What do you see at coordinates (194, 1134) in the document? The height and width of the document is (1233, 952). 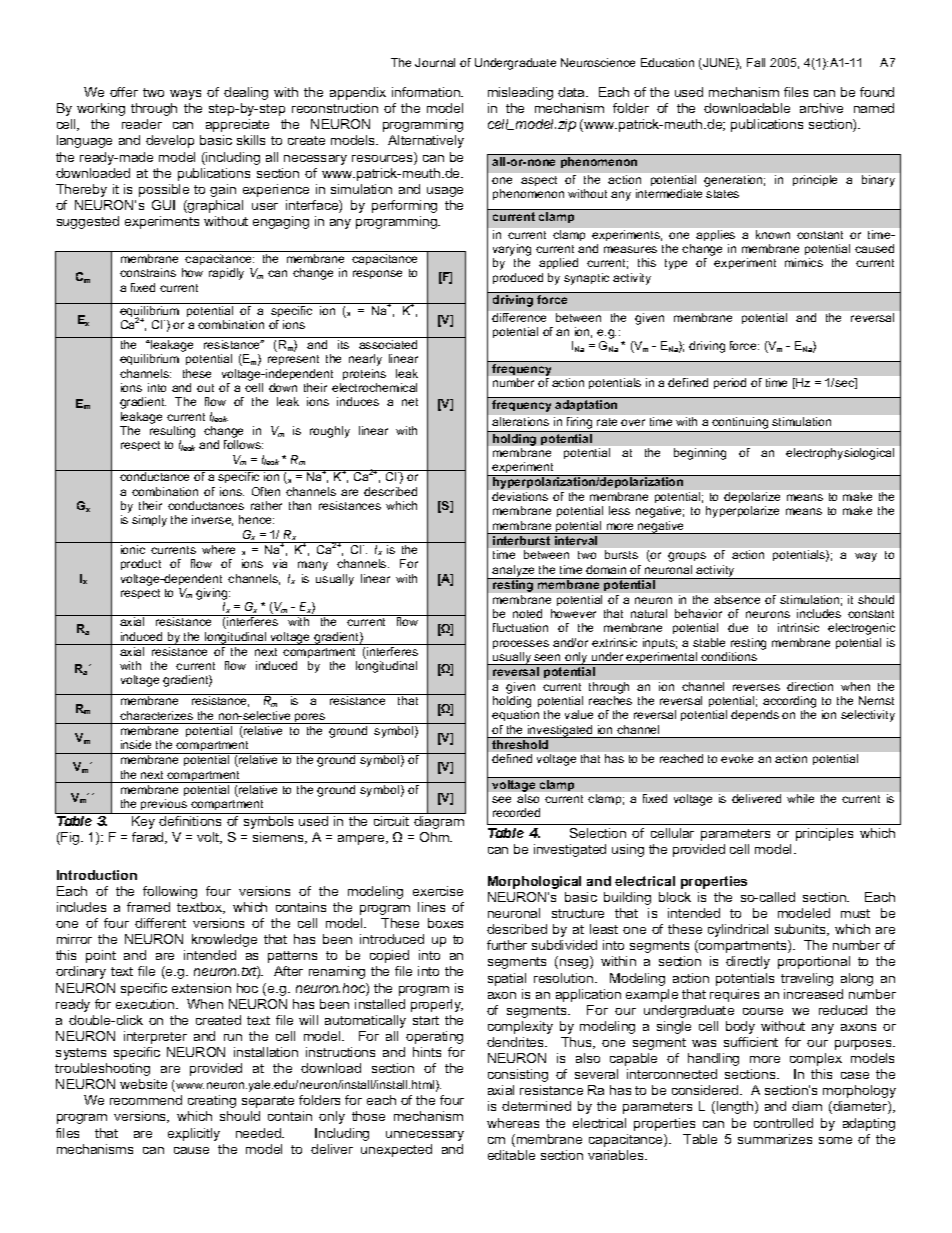 I see `explicitly` at bounding box center [194, 1134].
